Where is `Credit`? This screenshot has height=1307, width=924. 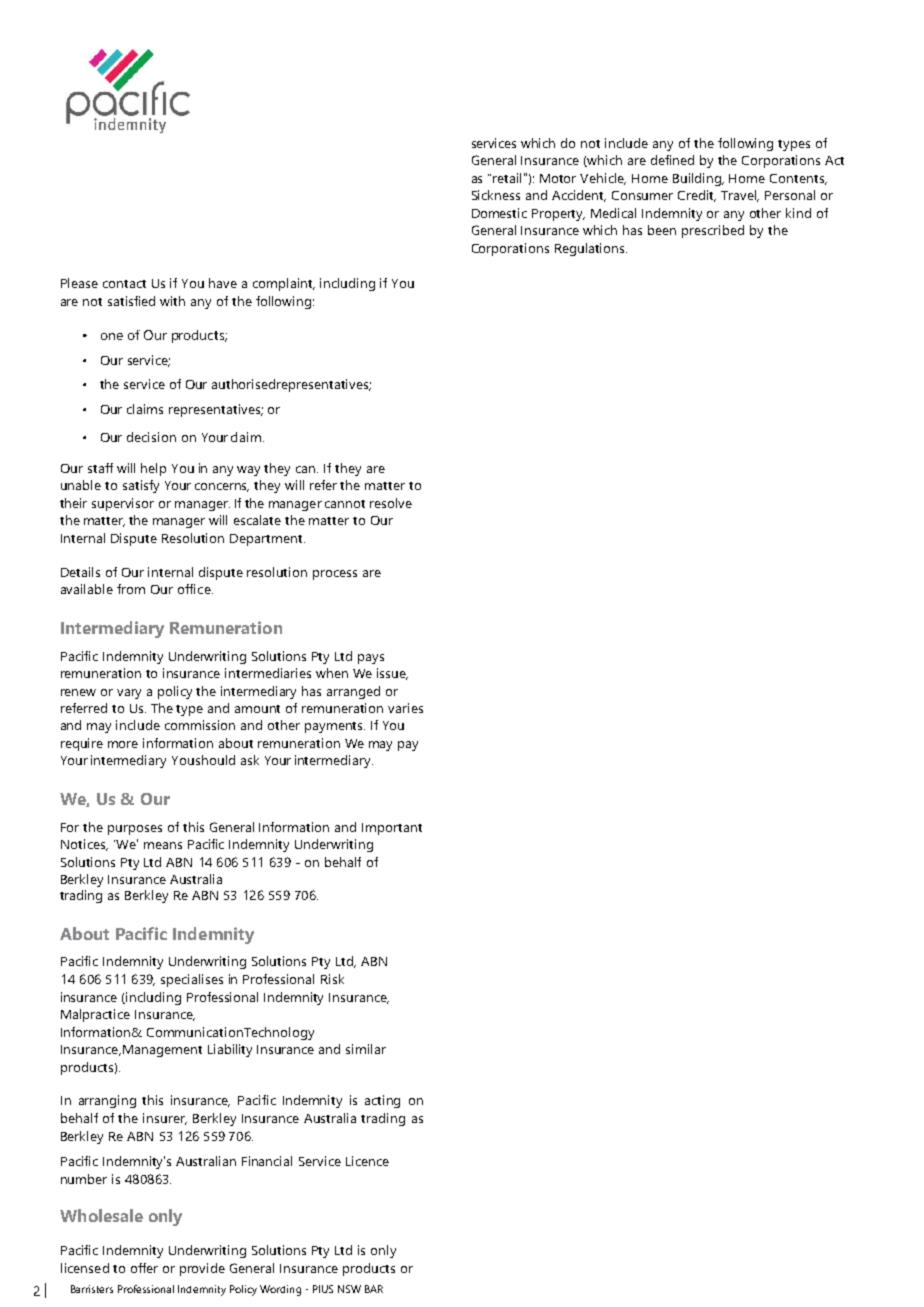
Credit is located at coordinates (697, 196).
